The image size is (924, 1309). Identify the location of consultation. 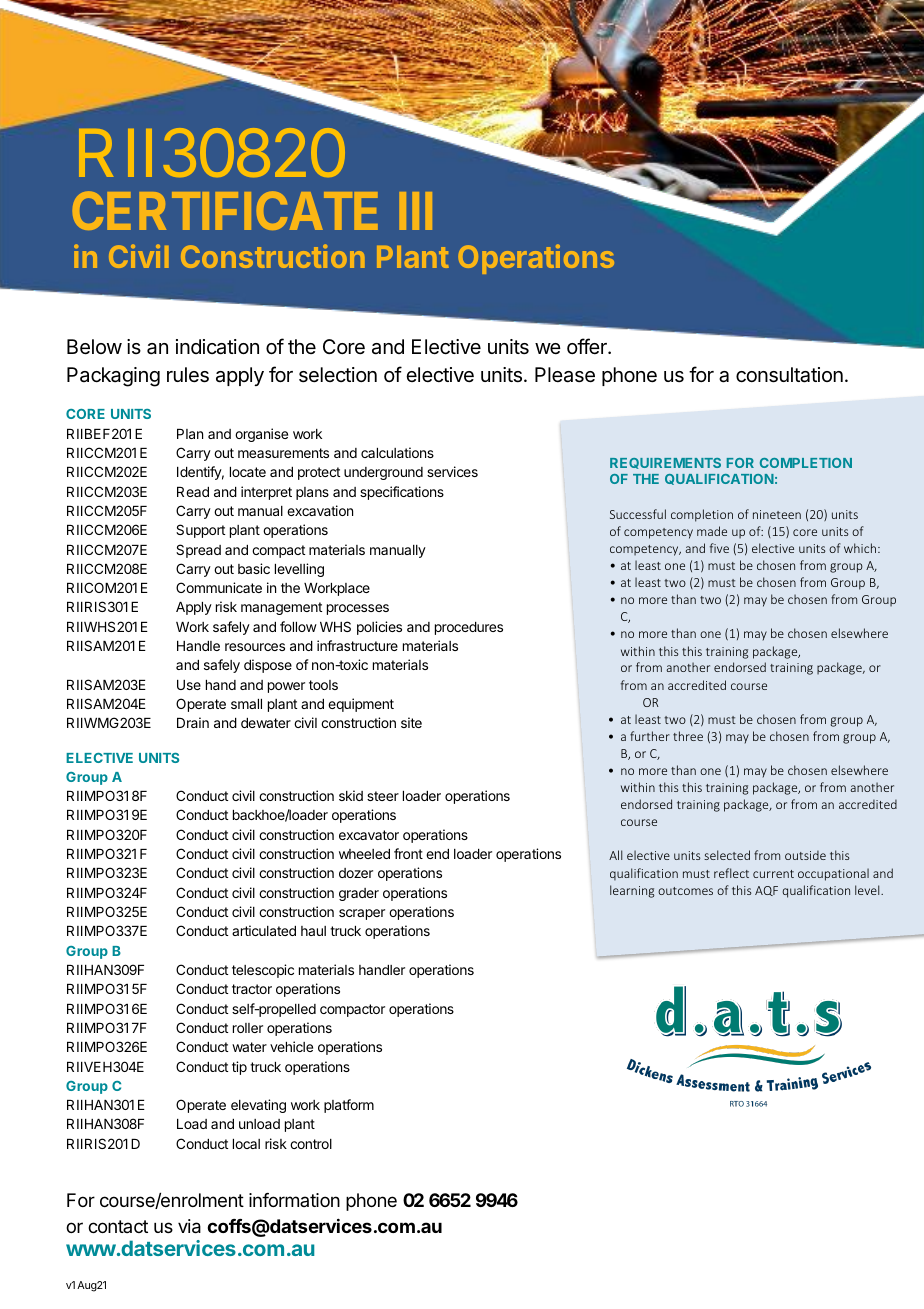
(789, 375).
